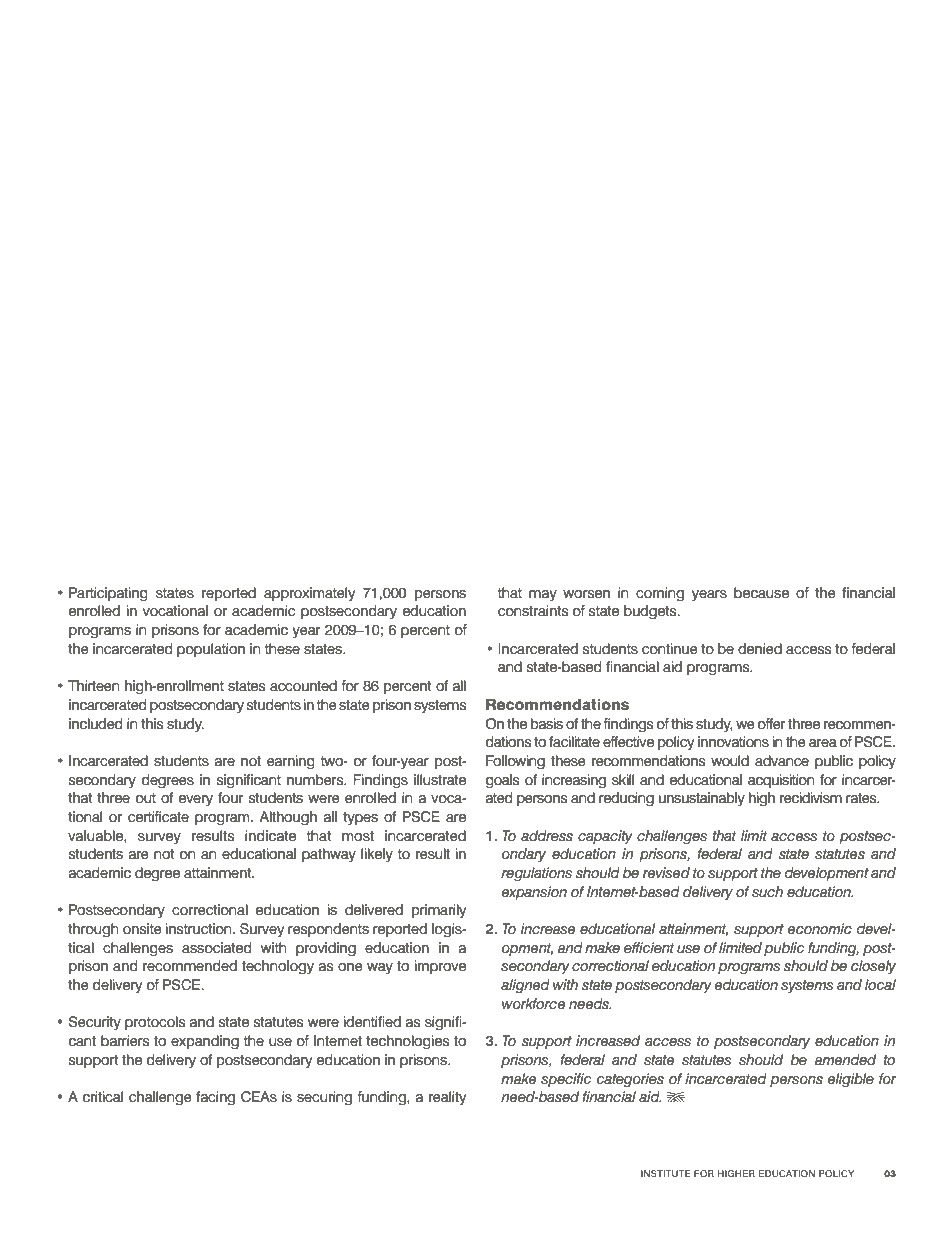 This document has height=1233, width=952. I want to click on constraints, so click(533, 611).
